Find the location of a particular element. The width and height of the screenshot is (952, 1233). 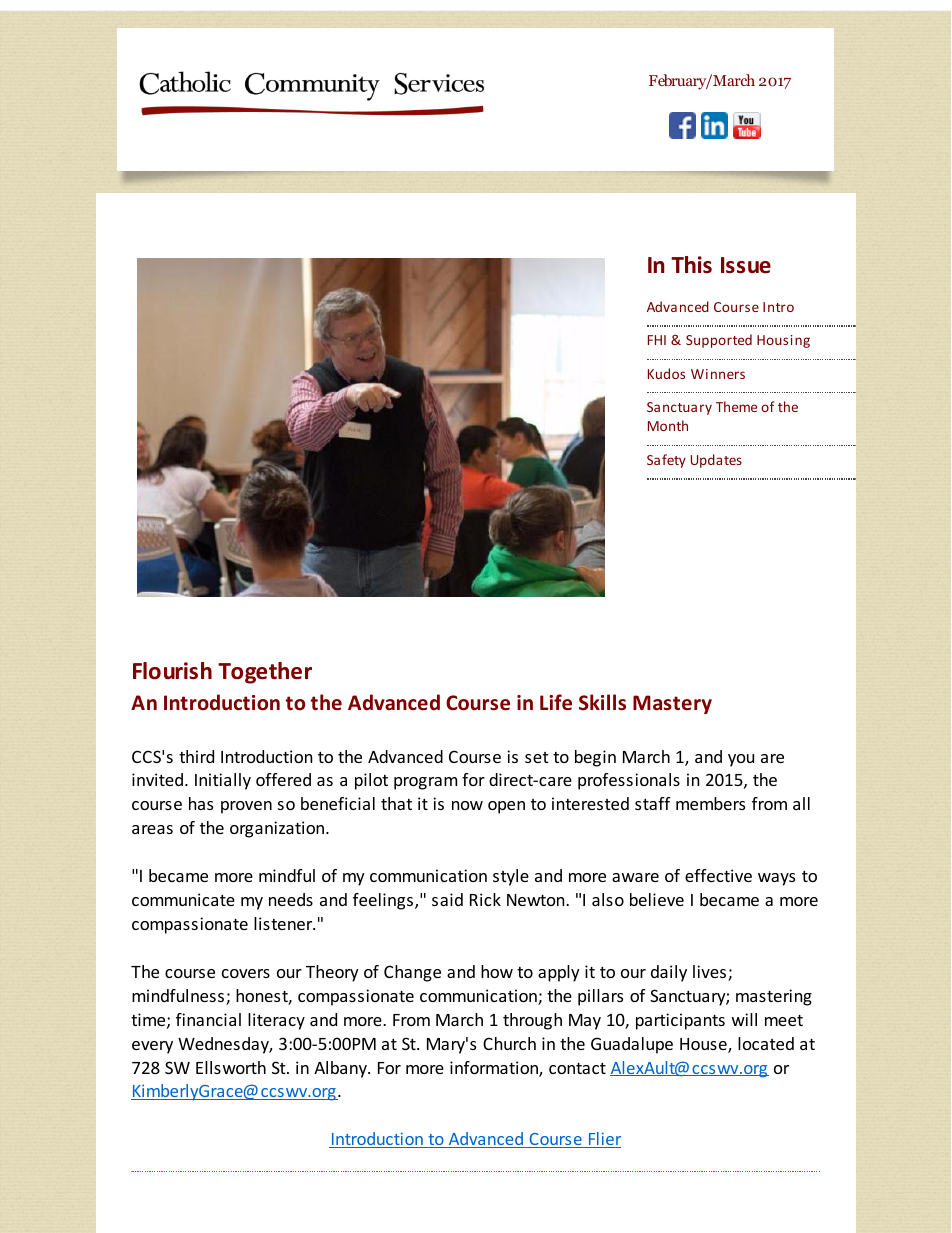

Together is located at coordinates (265, 673).
